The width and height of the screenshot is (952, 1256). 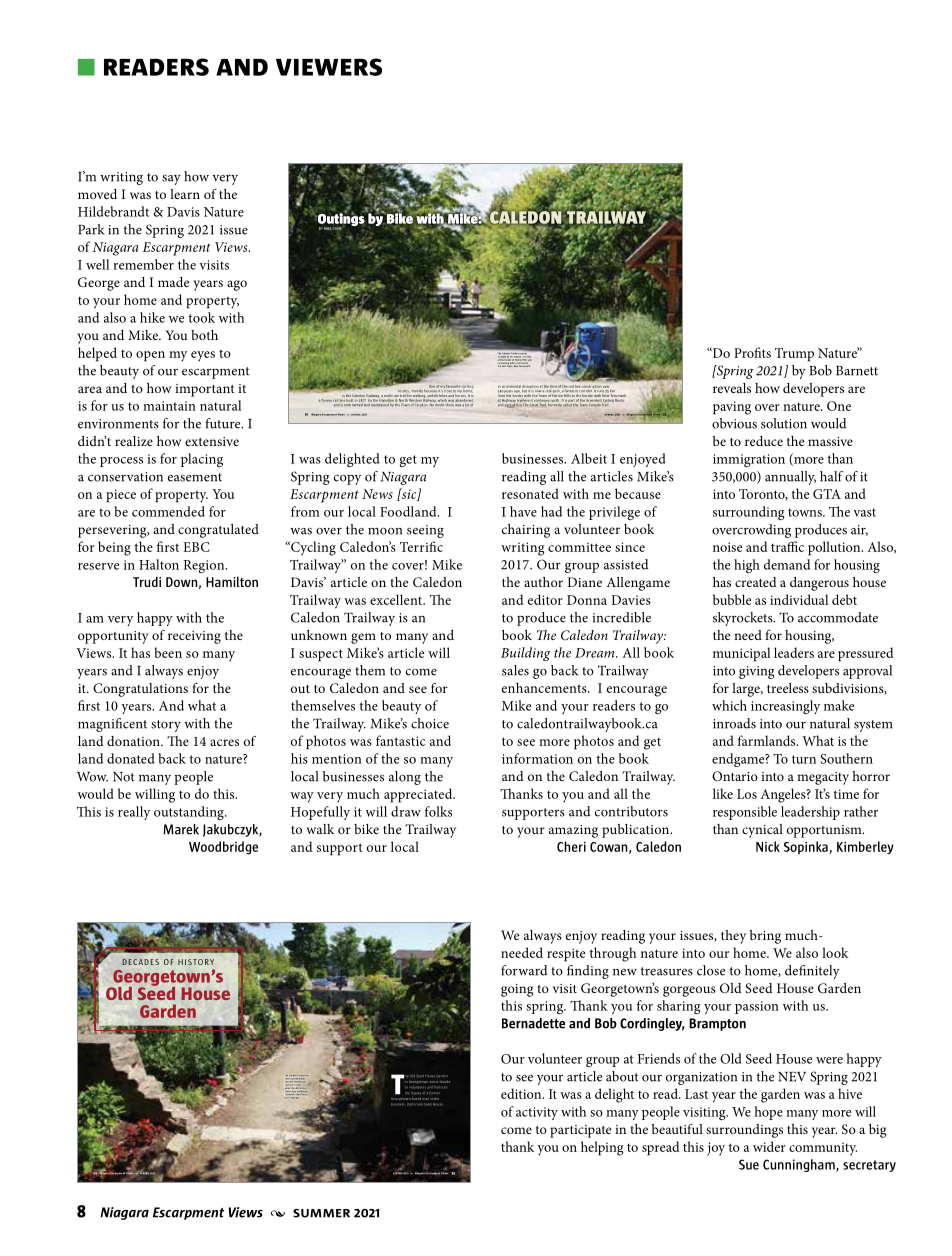 I want to click on wider, so click(x=769, y=1146).
